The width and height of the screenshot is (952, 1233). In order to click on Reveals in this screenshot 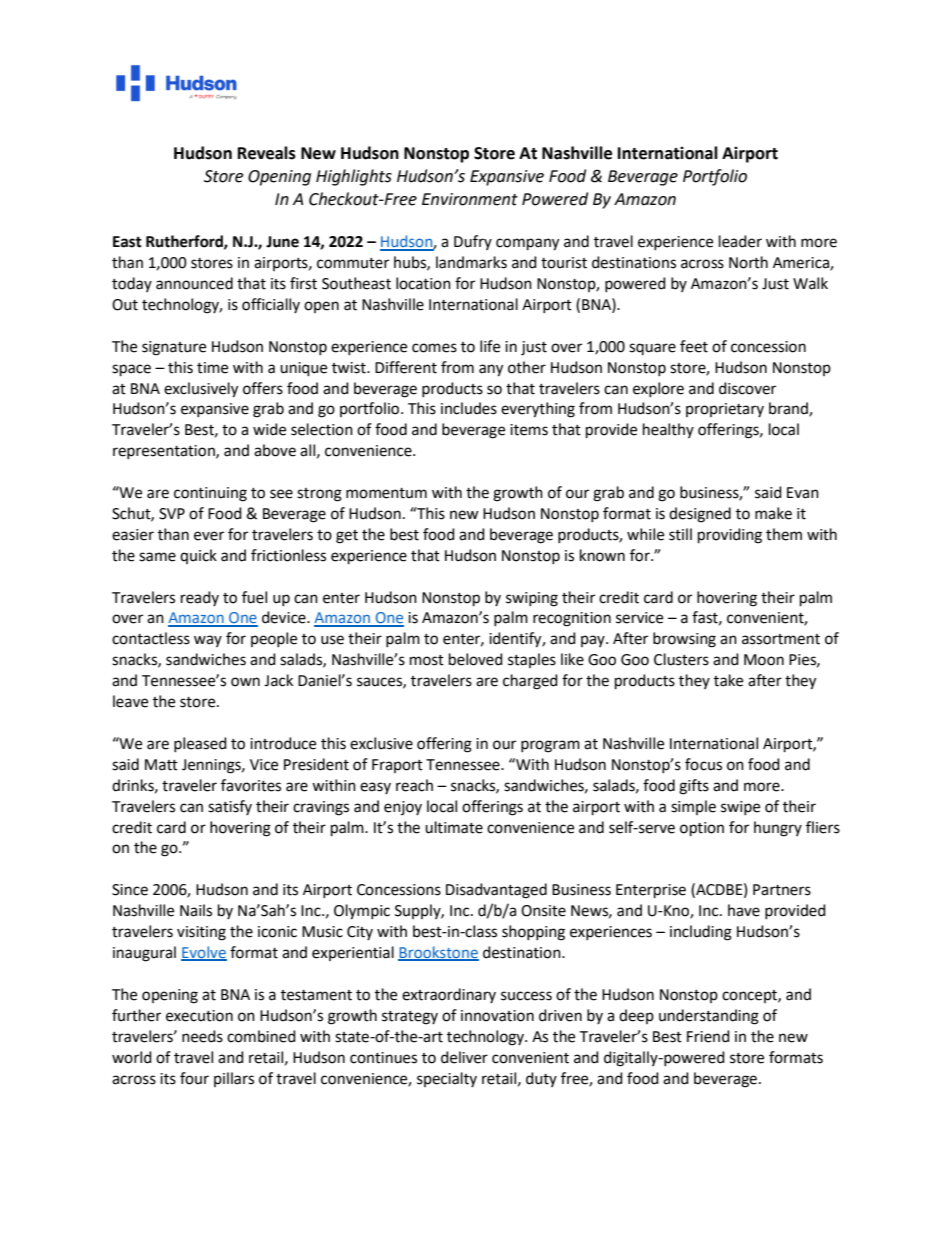, I will do `click(267, 153)`.
